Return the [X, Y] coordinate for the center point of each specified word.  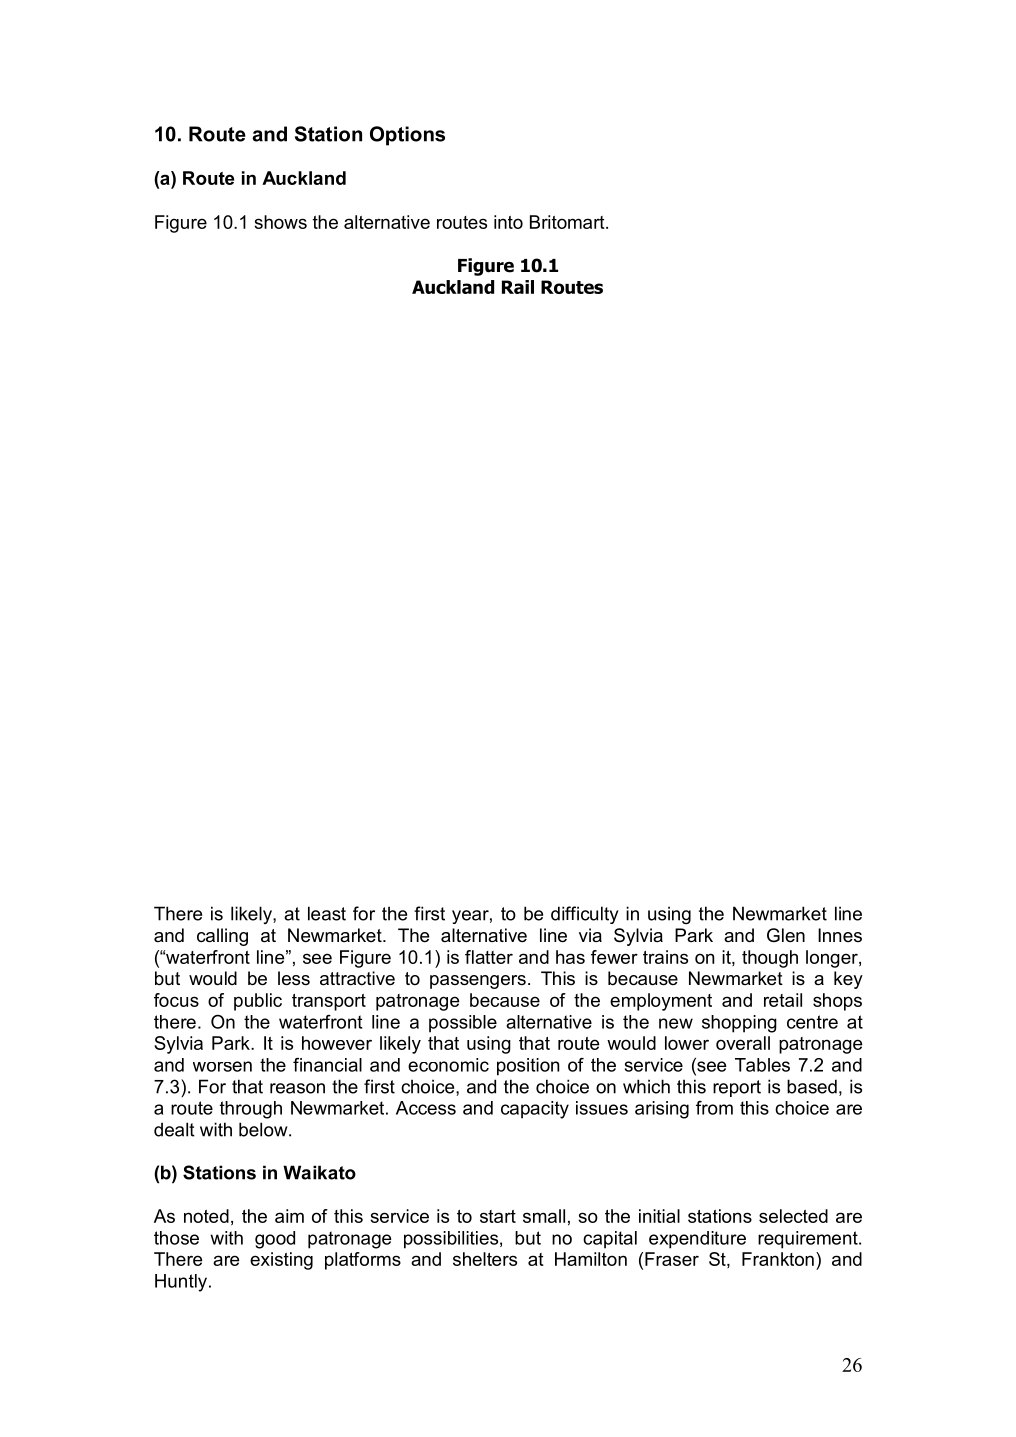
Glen [786, 935]
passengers [478, 982]
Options [407, 136]
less [294, 978]
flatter [489, 957]
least [327, 913]
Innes [840, 935]
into [508, 222]
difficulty [585, 915]
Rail [518, 287]
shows [280, 222]
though [770, 959]
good [275, 1240]
